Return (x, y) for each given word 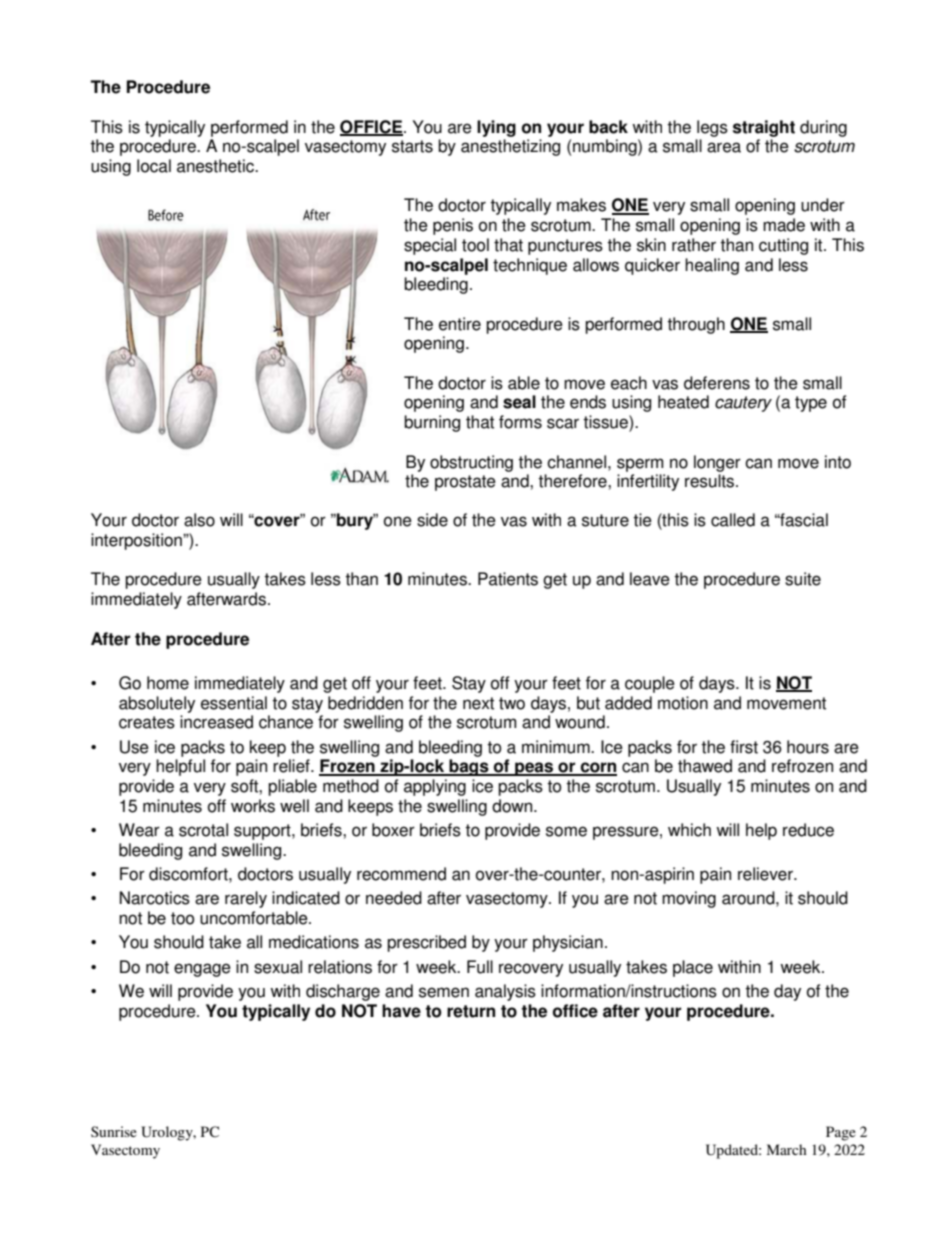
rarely (246, 899)
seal (519, 402)
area (724, 147)
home (168, 683)
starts (412, 146)
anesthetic (216, 166)
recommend (401, 874)
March (787, 1149)
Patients (508, 579)
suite (803, 579)
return (471, 1011)
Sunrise (114, 1131)
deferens (717, 383)
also (199, 520)
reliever (766, 874)
